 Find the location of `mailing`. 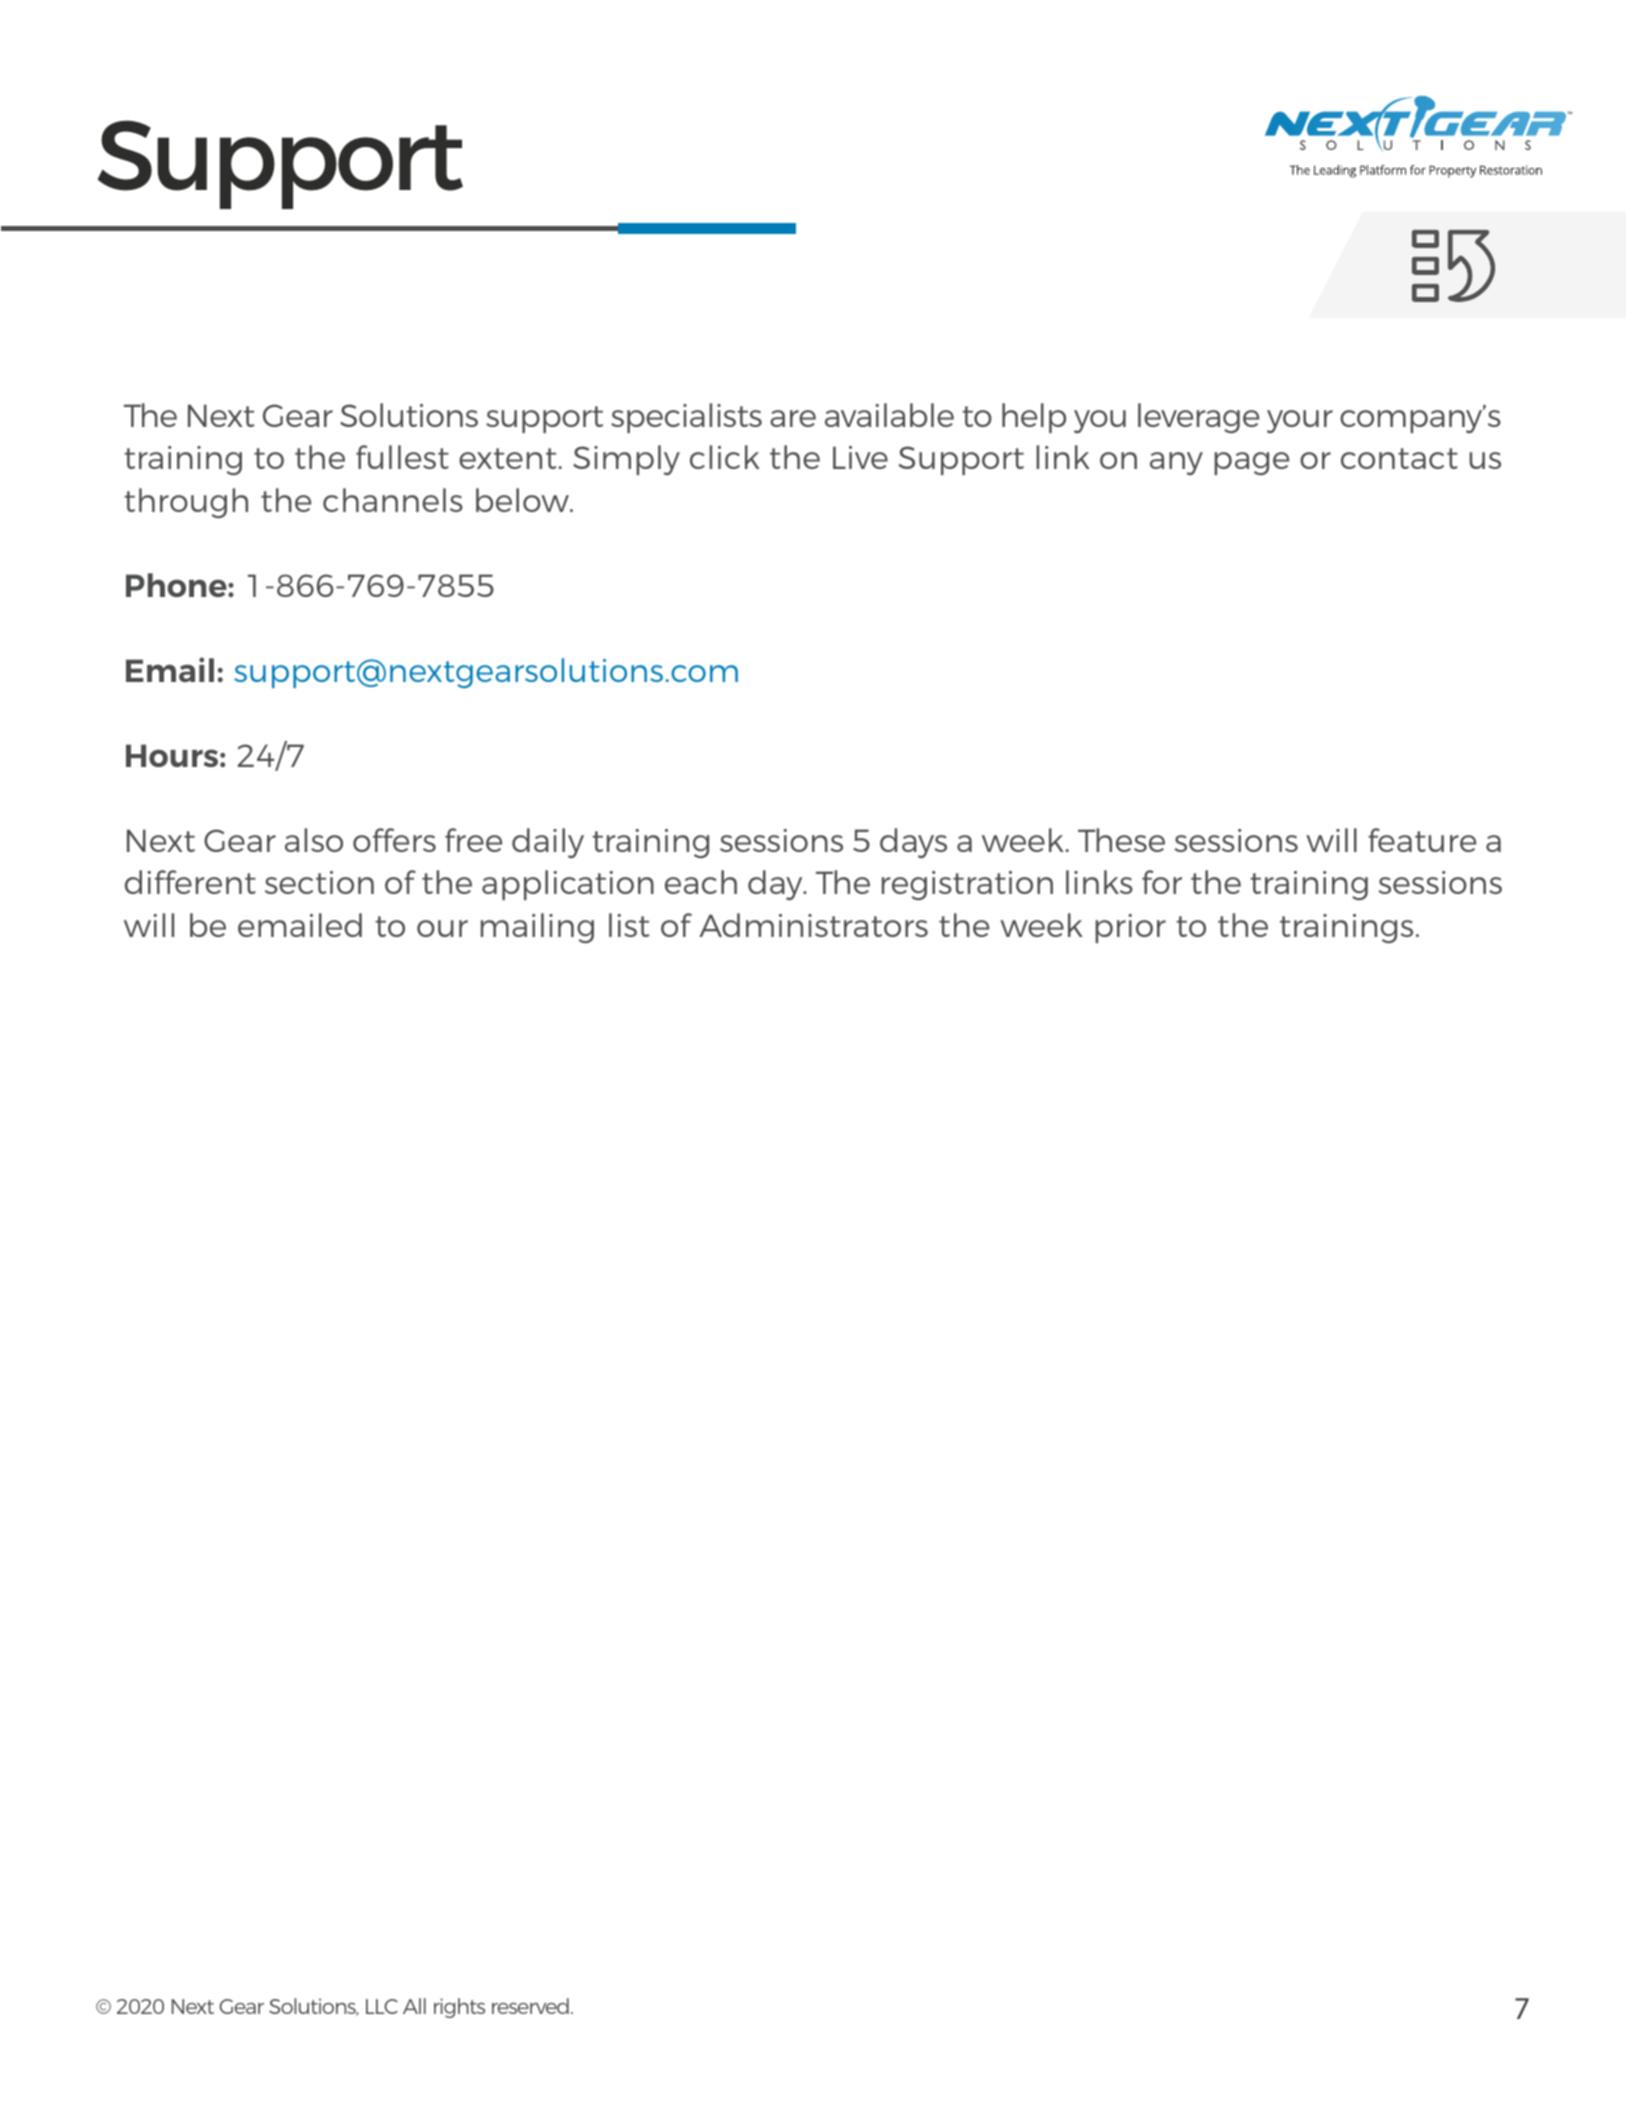

mailing is located at coordinates (537, 928).
